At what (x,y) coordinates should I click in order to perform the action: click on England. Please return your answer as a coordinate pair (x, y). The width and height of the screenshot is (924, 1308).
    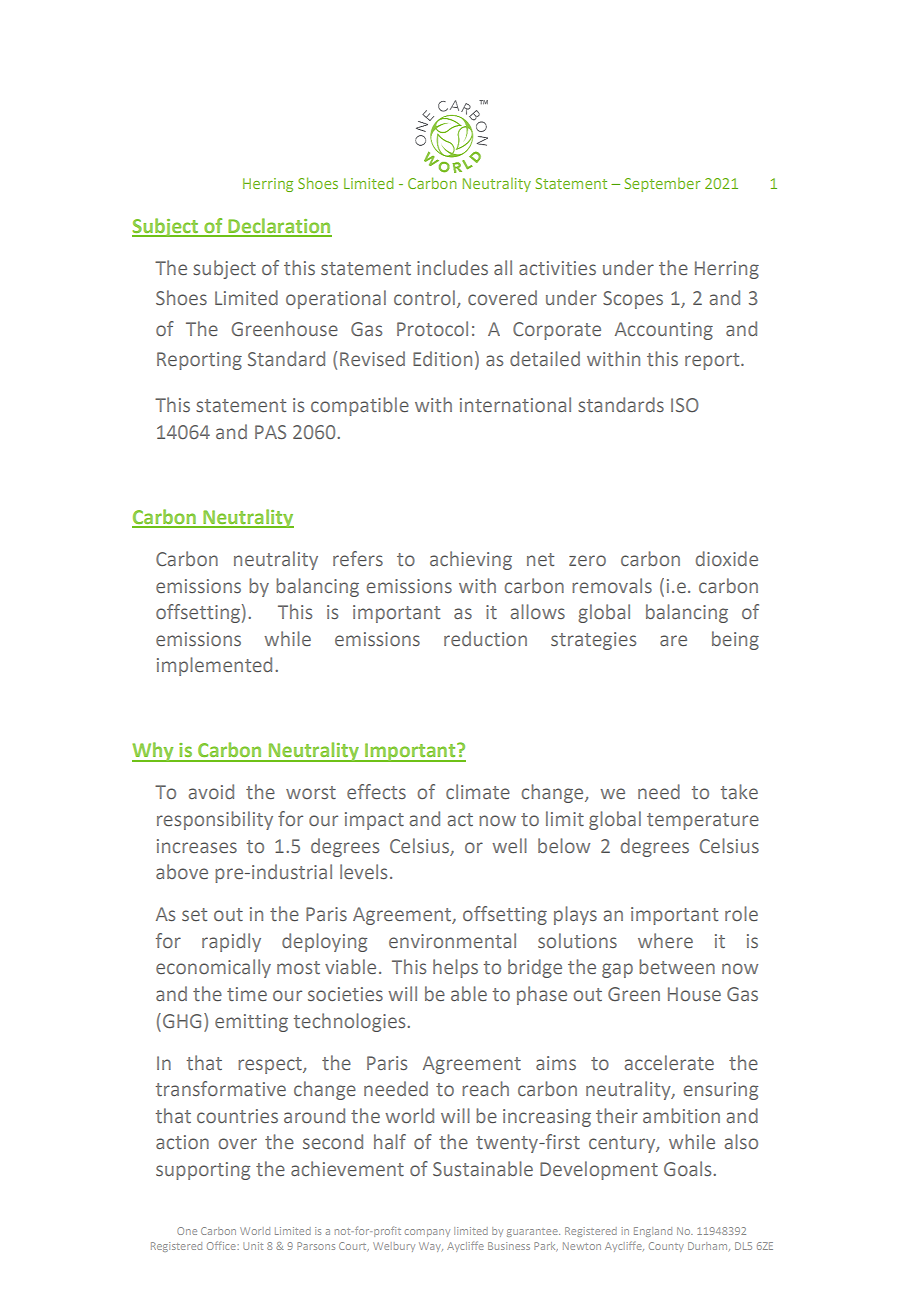
    Looking at the image, I should click on (653, 1232).
